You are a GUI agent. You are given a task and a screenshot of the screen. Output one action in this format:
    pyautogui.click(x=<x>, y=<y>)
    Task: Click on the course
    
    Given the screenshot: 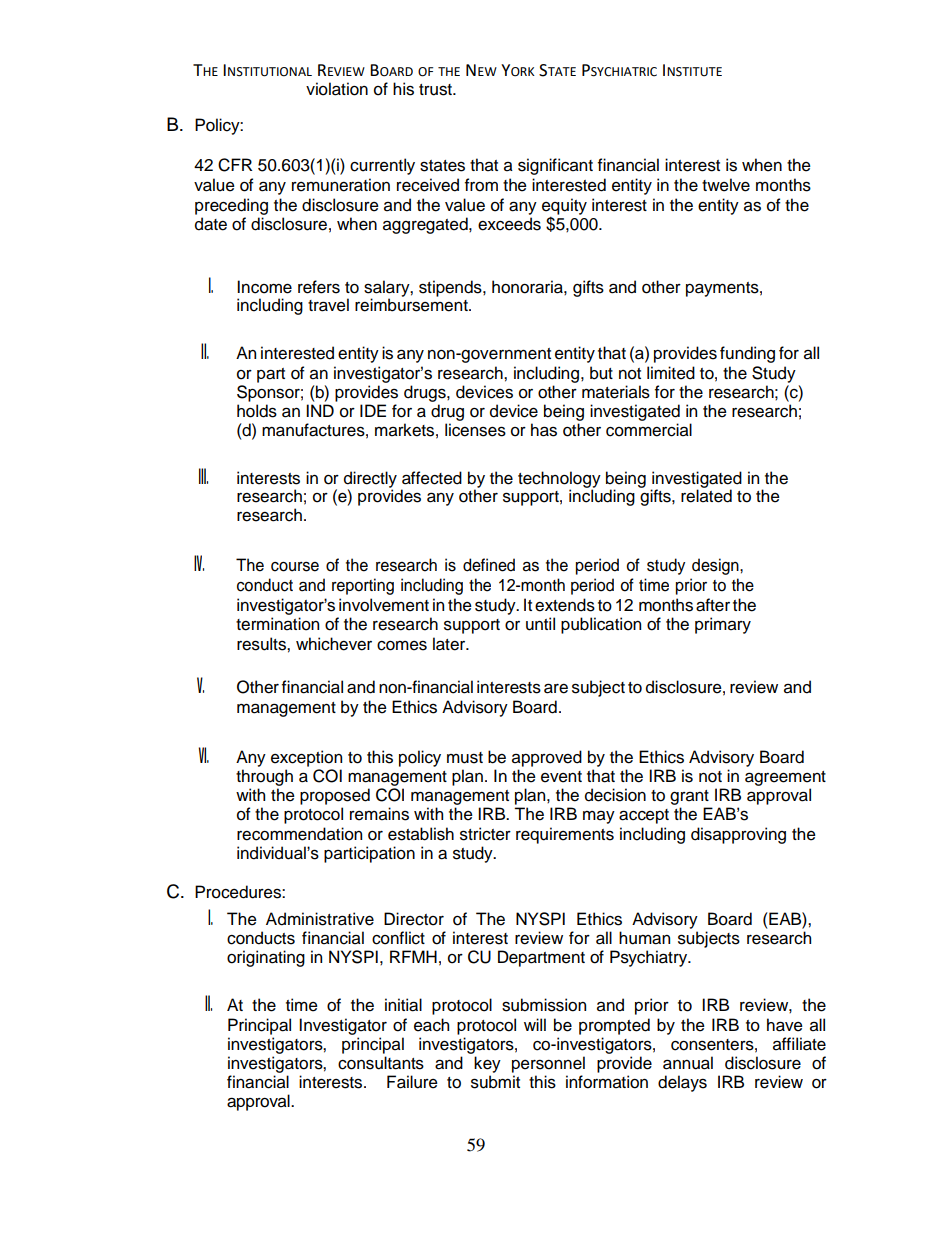 What is the action you would take?
    pyautogui.click(x=295, y=567)
